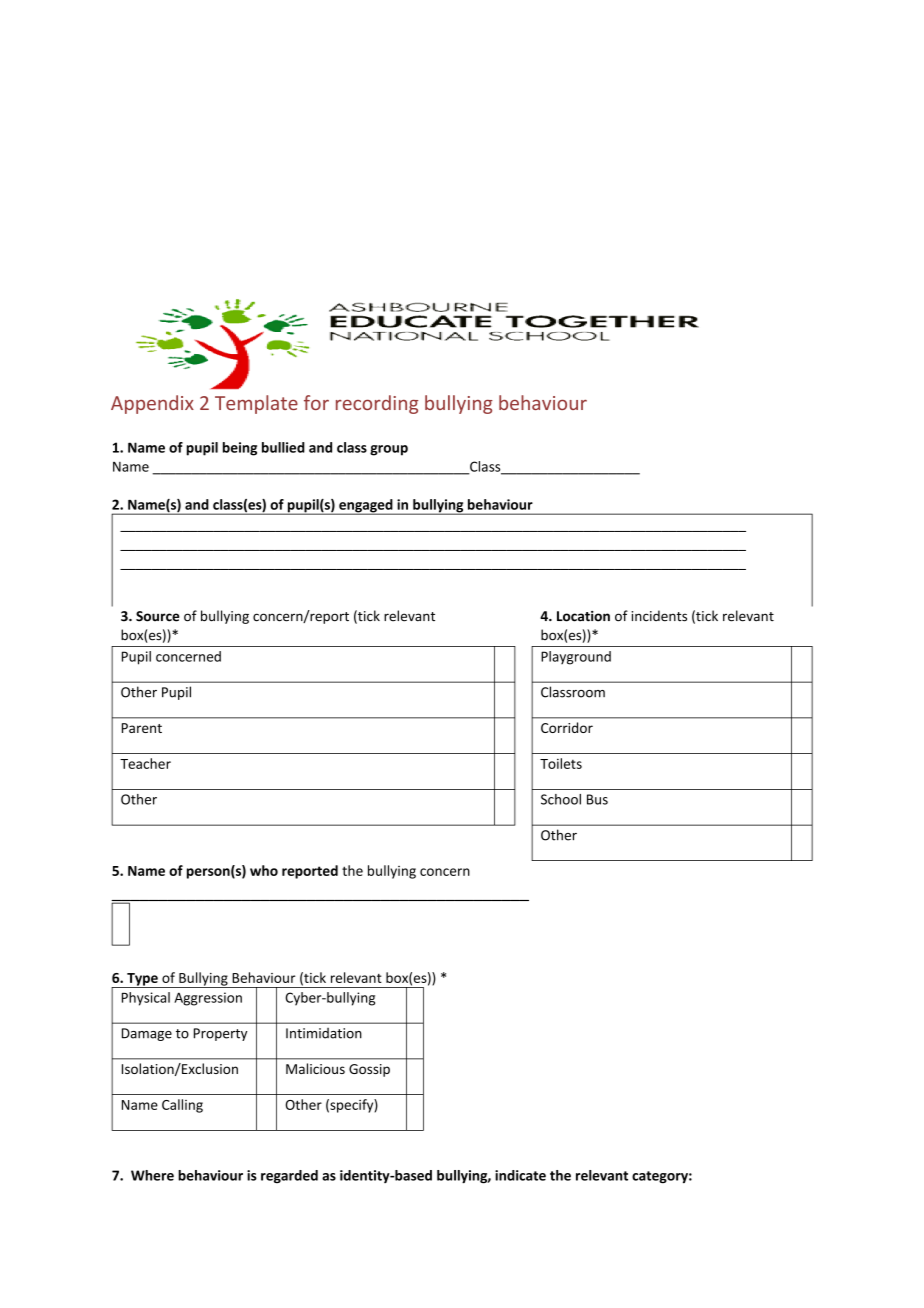 Image resolution: width=924 pixels, height=1308 pixels. I want to click on Location, so click(583, 616).
